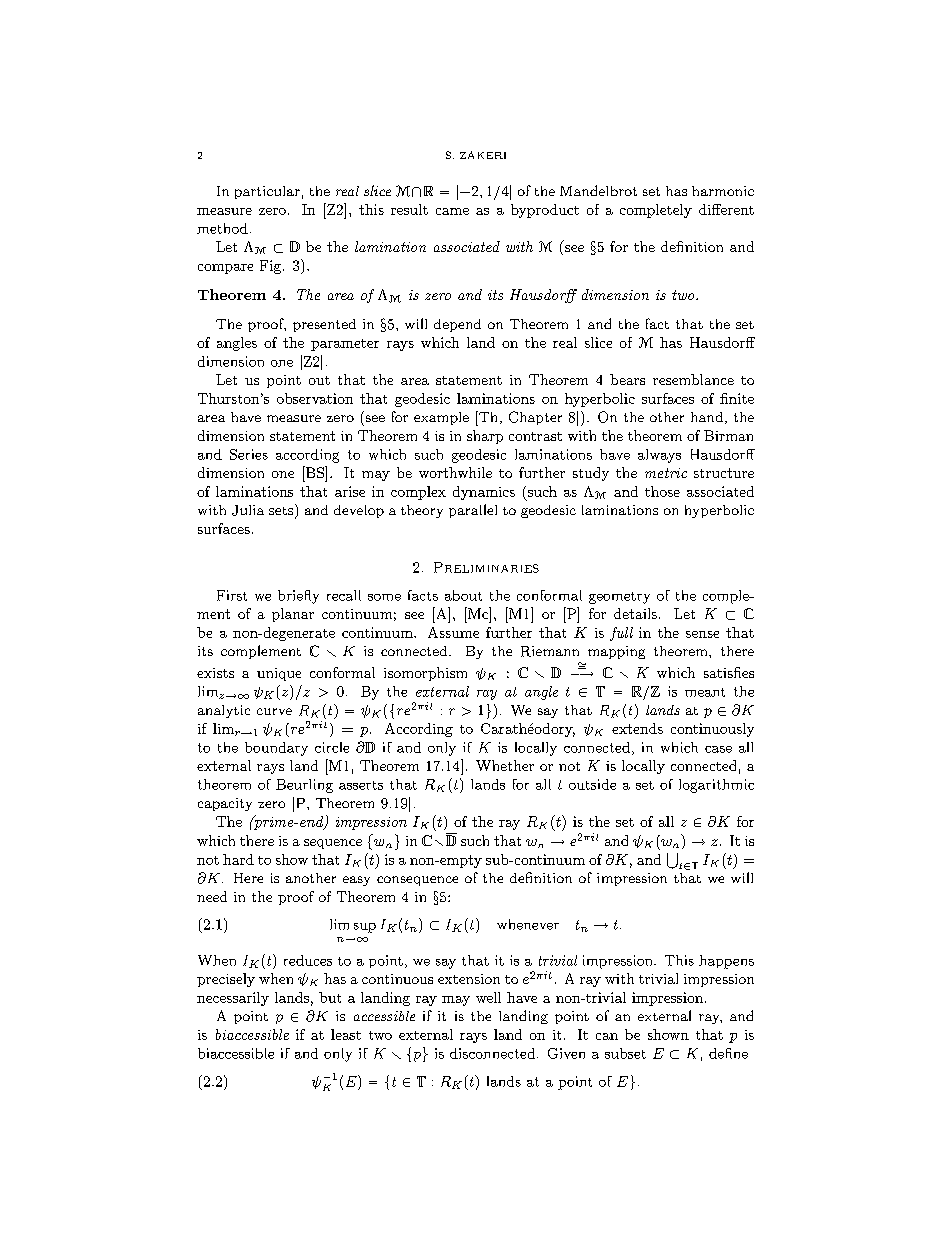 The width and height of the page is (952, 1233). I want to click on sharp, so click(485, 437).
